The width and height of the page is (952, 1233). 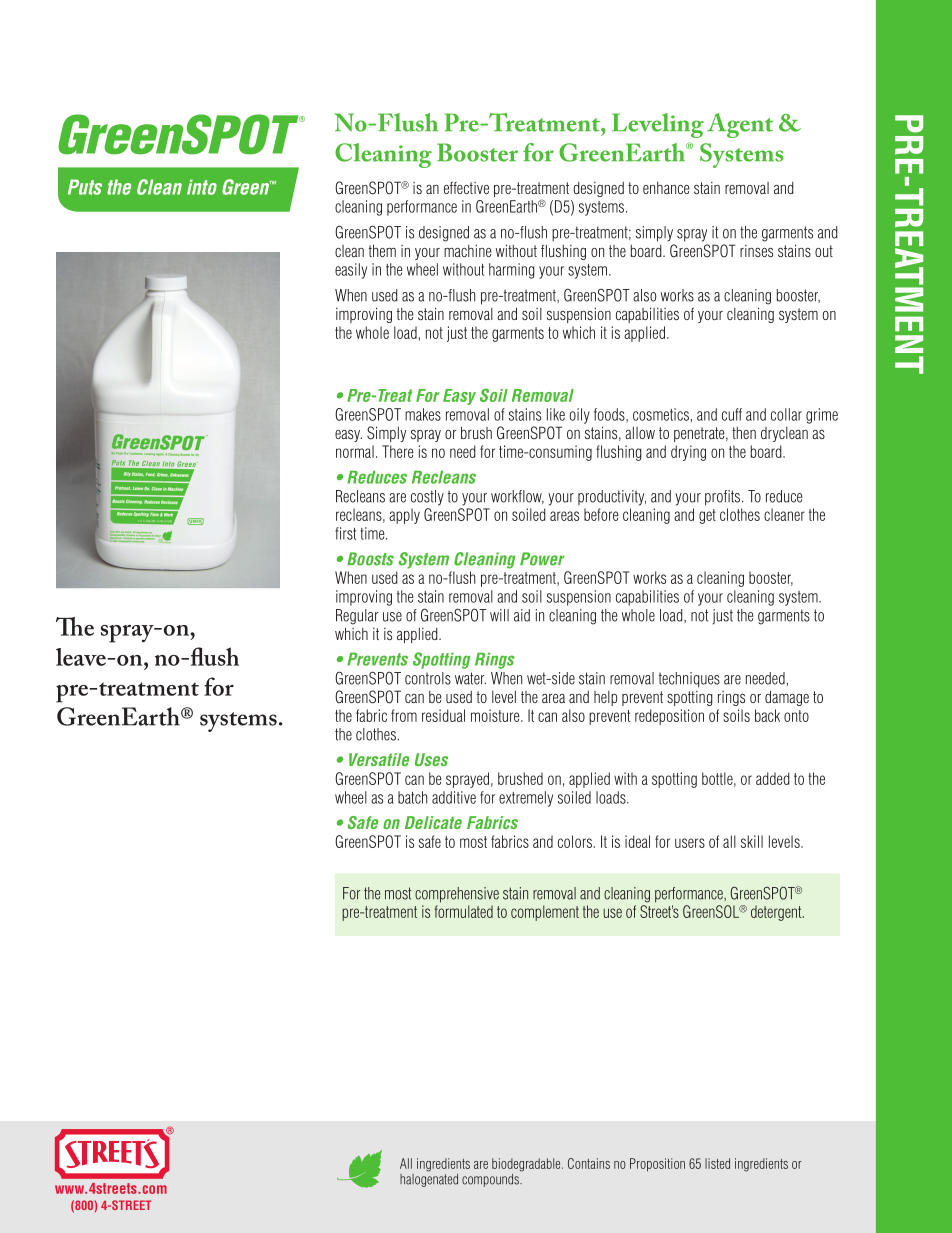 I want to click on Agent, so click(x=740, y=125).
